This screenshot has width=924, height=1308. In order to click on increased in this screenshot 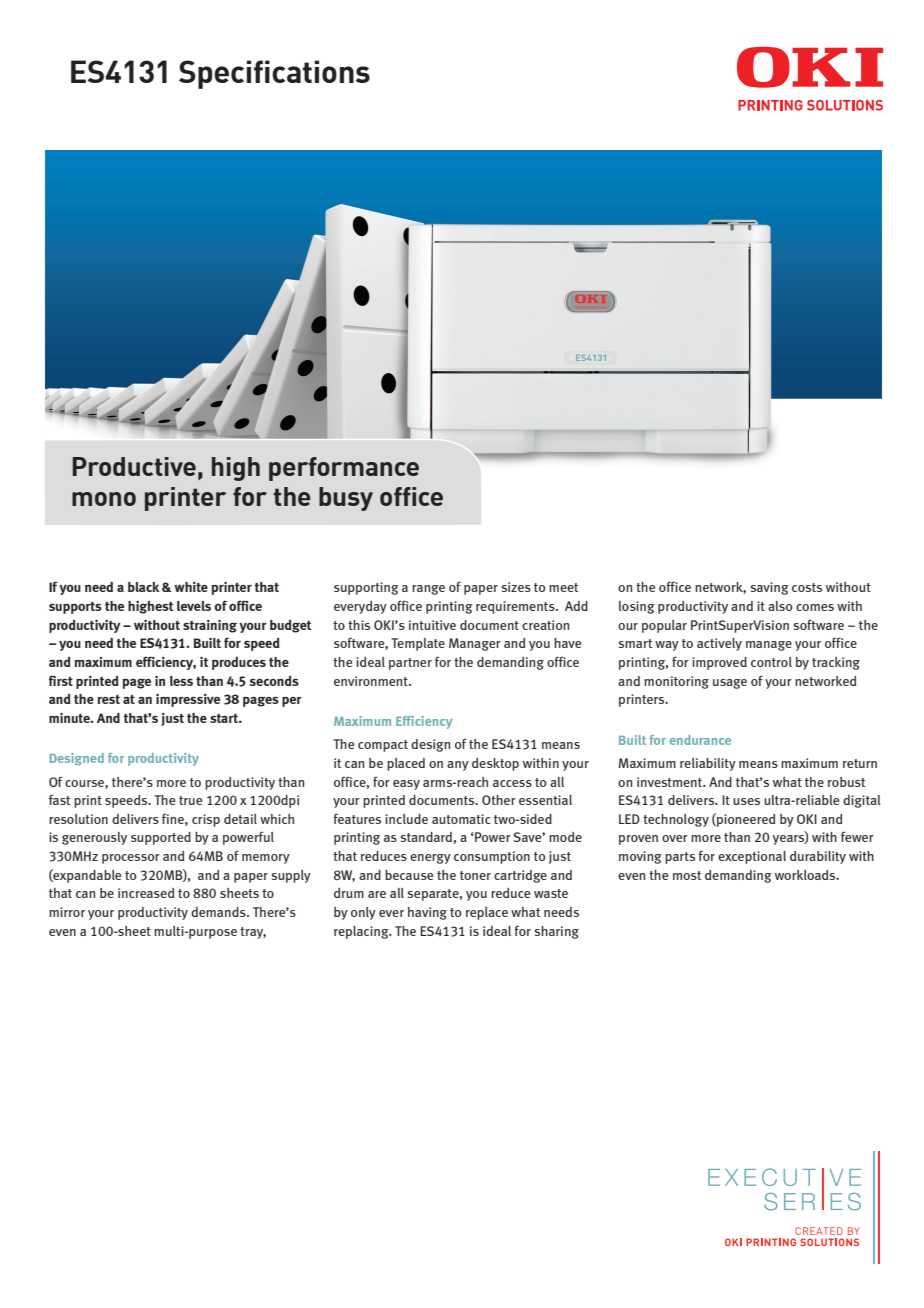, I will do `click(146, 893)`.
